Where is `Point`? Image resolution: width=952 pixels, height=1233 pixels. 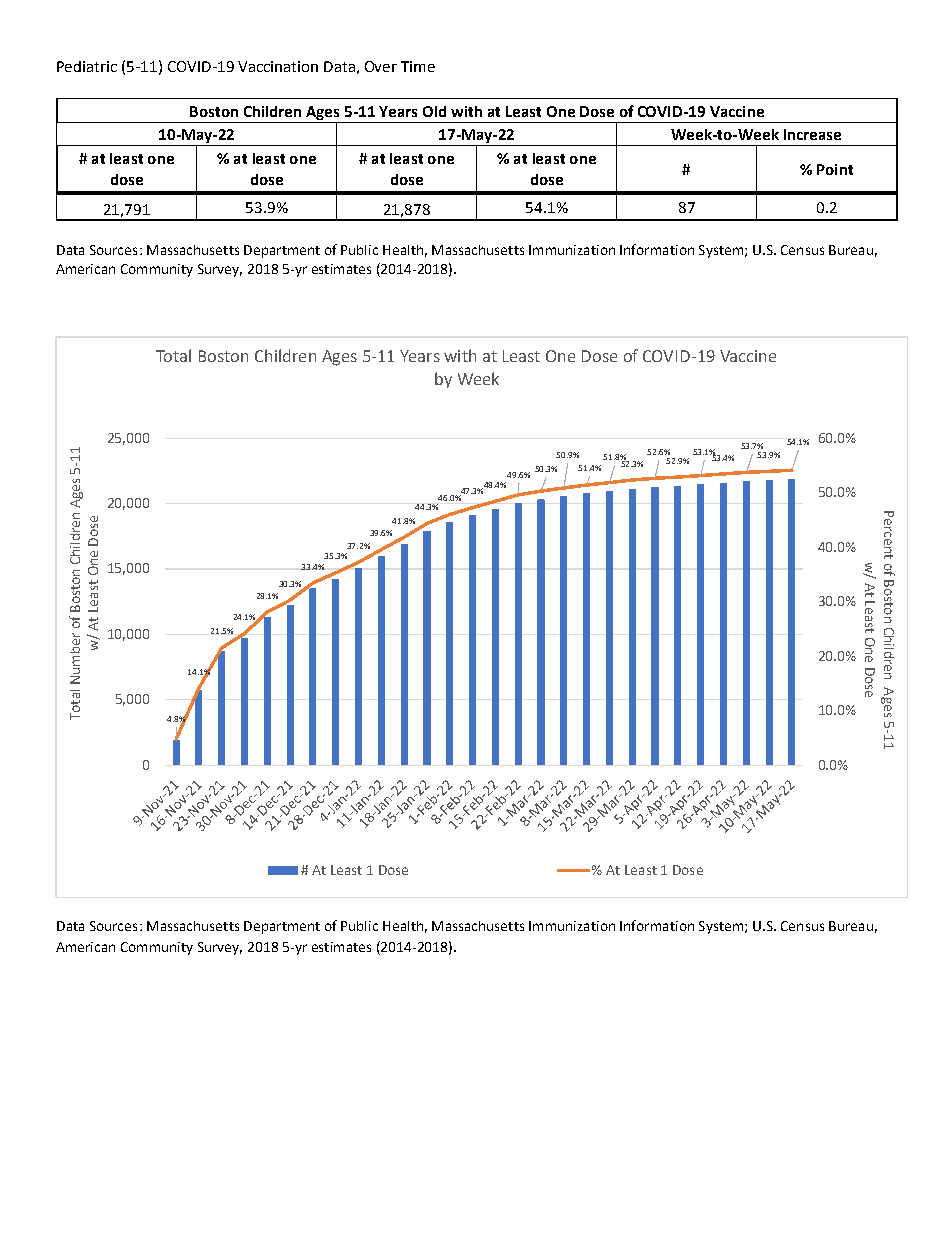
Point is located at coordinates (835, 169).
